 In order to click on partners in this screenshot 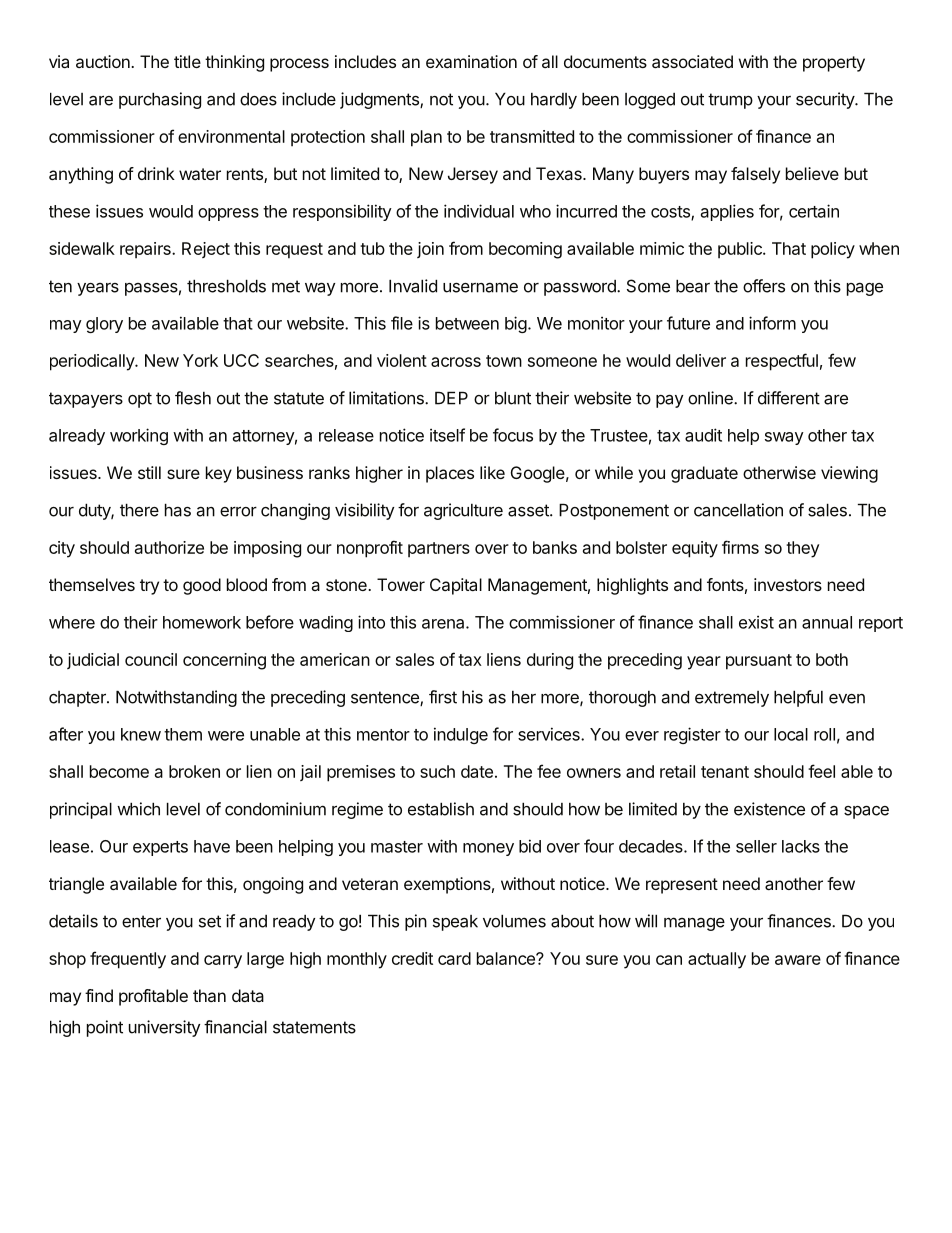, I will do `click(439, 550)`.
